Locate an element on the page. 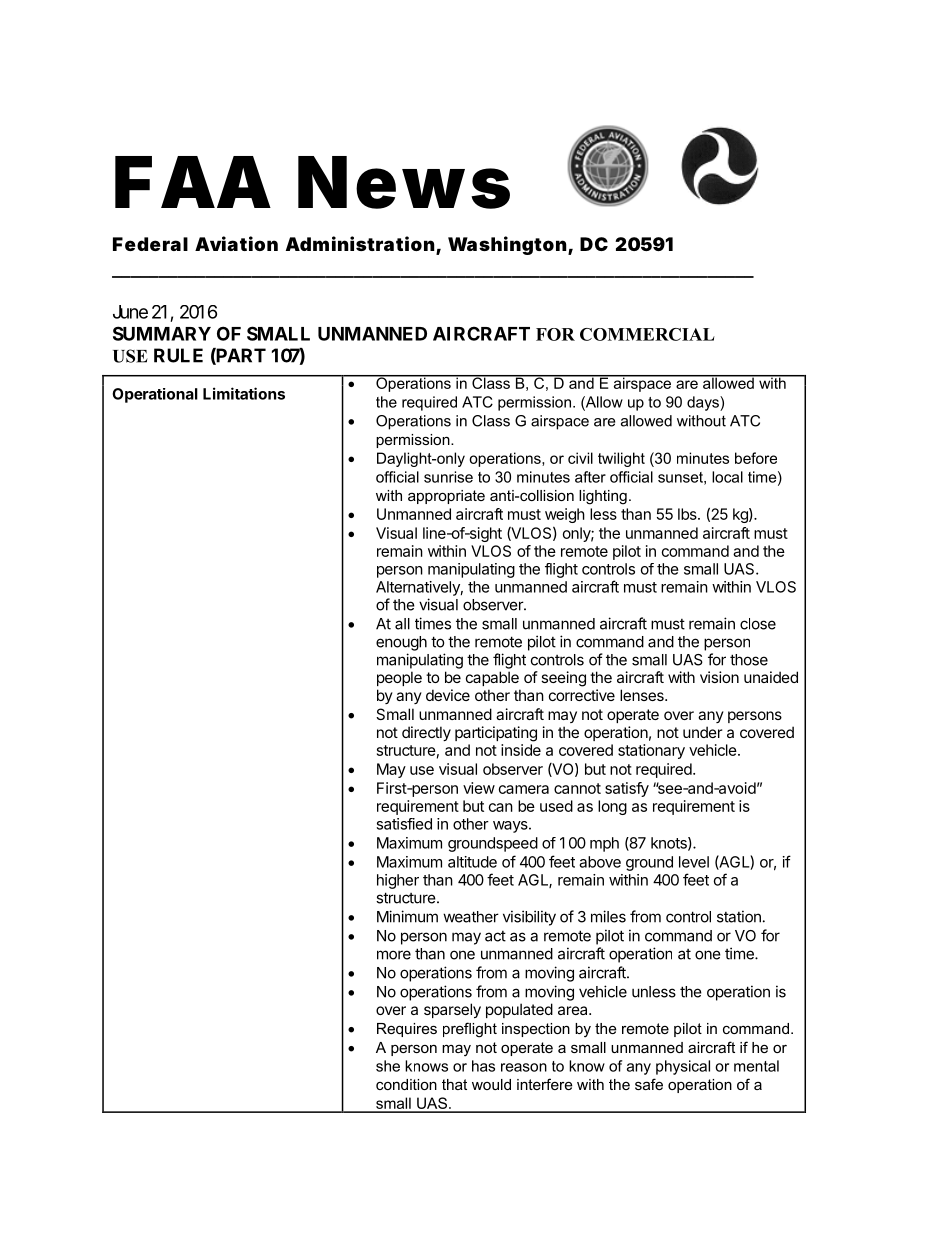 The width and height of the image is (952, 1233). COMMERCIAL is located at coordinates (647, 334).
